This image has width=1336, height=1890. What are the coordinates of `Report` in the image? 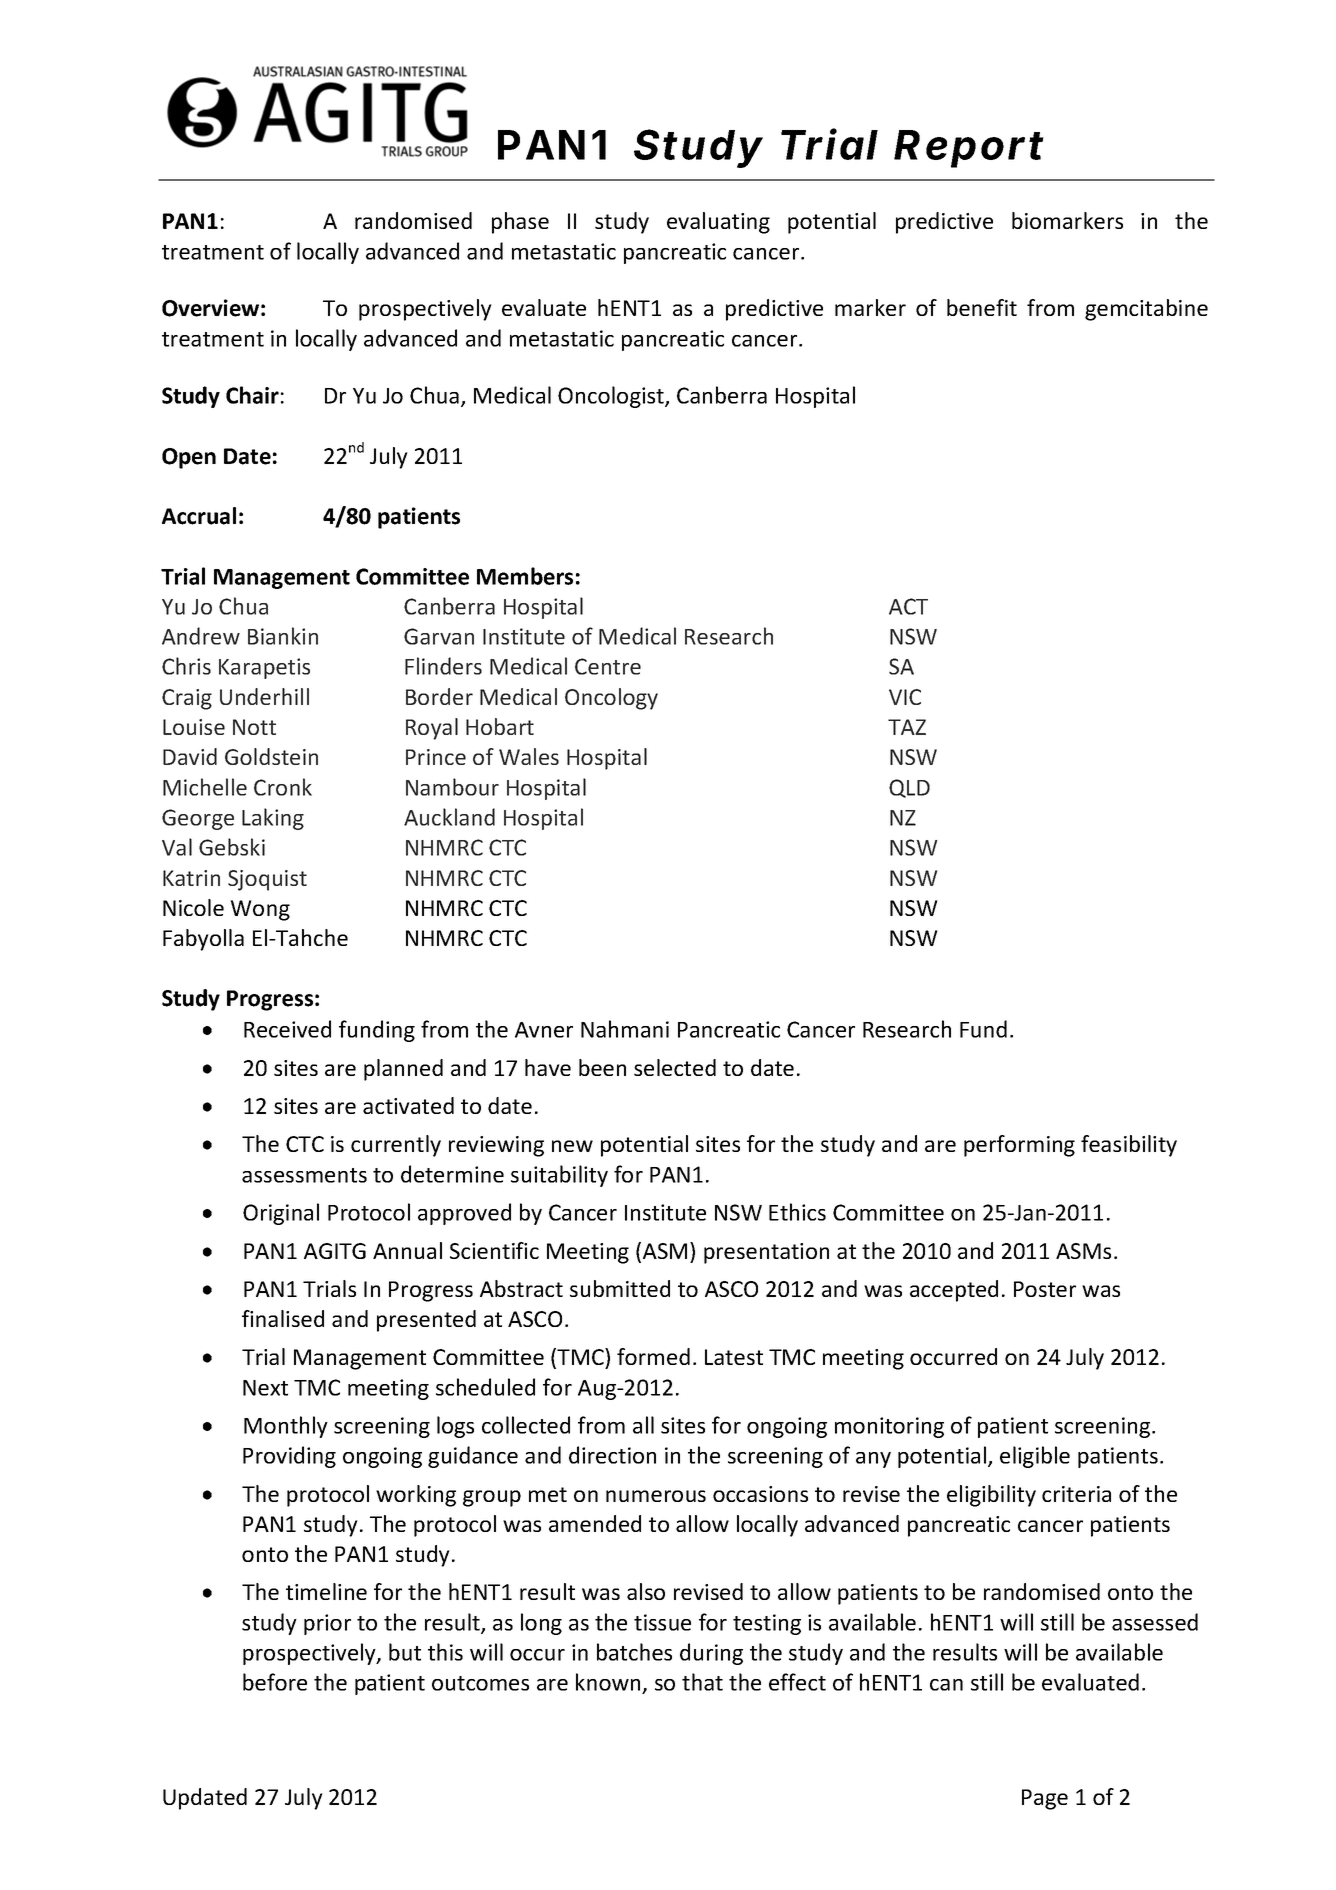 It's located at (969, 149).
